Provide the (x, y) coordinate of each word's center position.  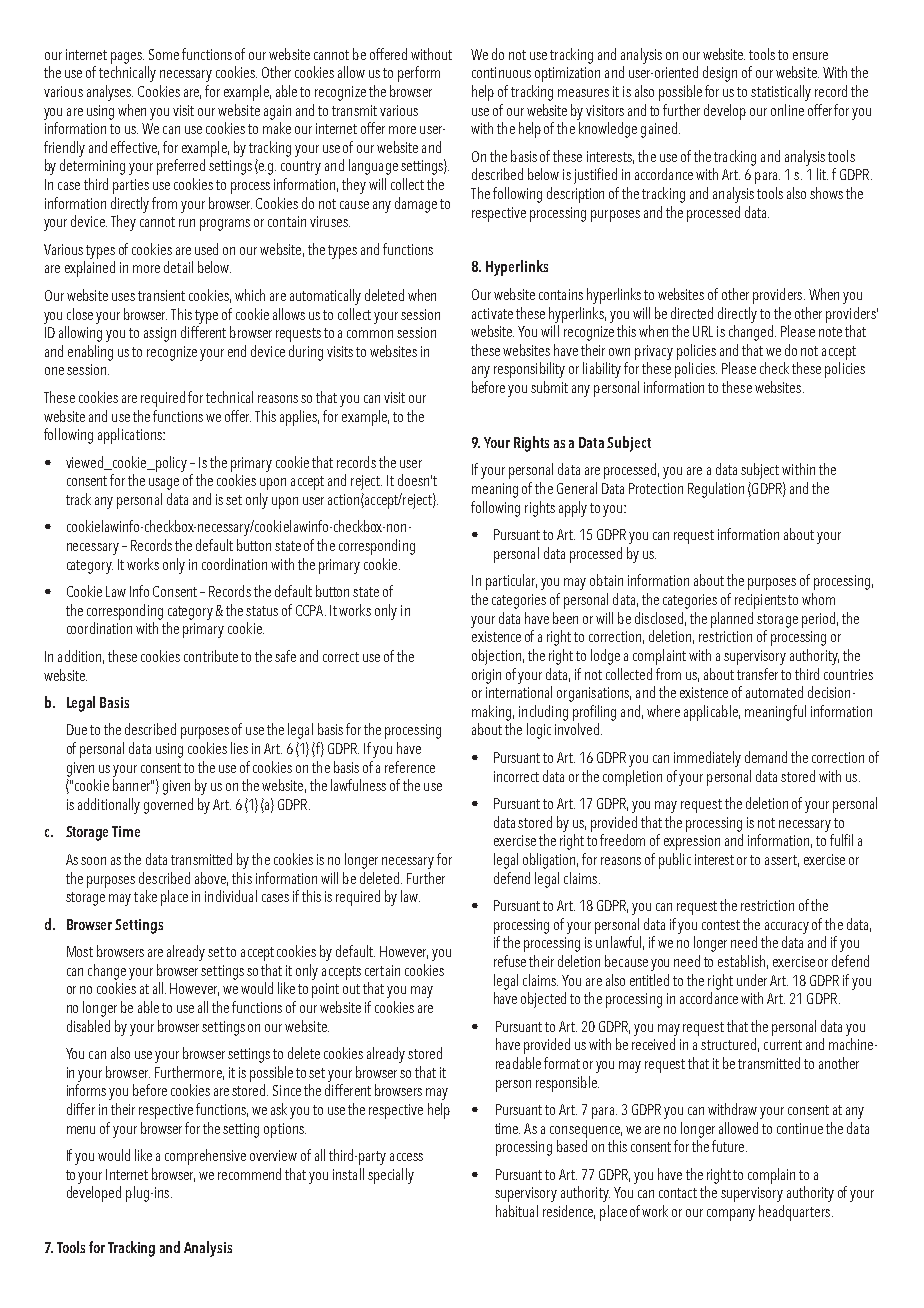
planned (732, 620)
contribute (211, 656)
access (406, 1157)
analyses (110, 93)
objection (496, 657)
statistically (781, 93)
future (729, 1146)
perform (419, 74)
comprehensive (205, 1157)
